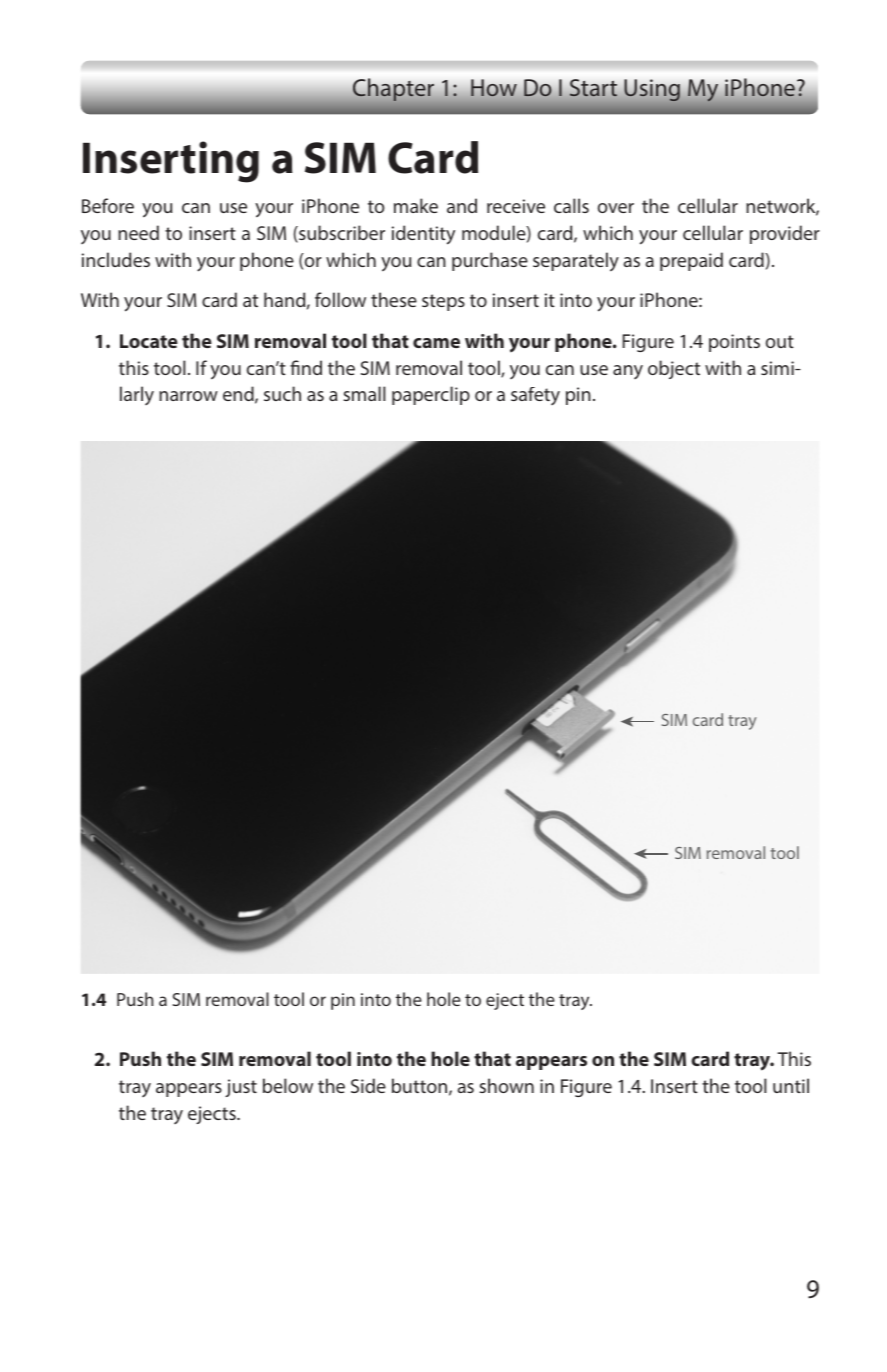 The width and height of the screenshot is (887, 1372). Describe the element at coordinates (282, 393) in the screenshot. I see `such` at that location.
